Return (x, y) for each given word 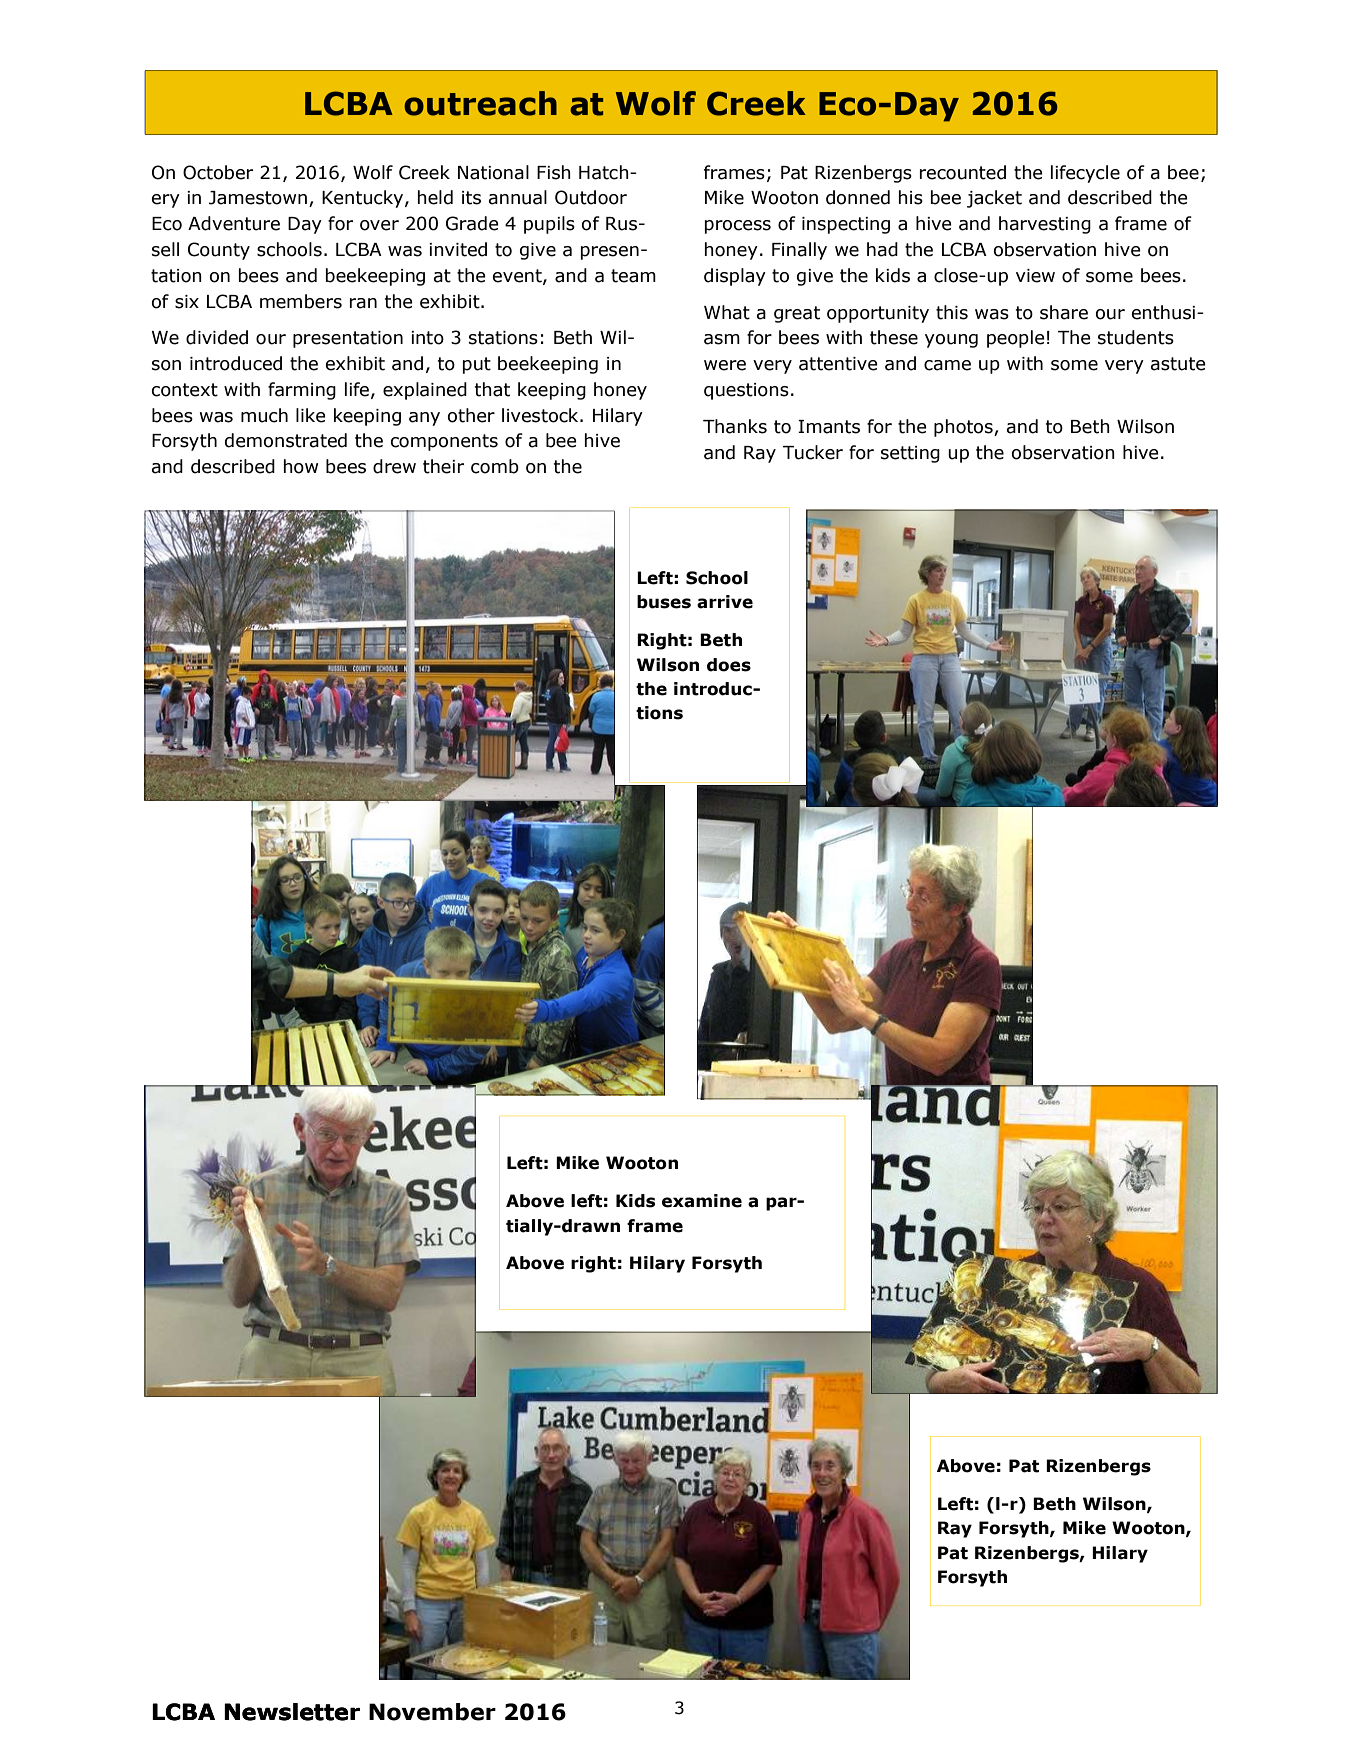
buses (664, 602)
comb (495, 466)
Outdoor (591, 197)
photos (964, 428)
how (301, 466)
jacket (994, 199)
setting (910, 454)
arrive (725, 602)
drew (394, 466)
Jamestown (258, 198)
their (443, 466)
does (729, 665)
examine (702, 1201)
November (432, 1712)
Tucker (813, 452)
